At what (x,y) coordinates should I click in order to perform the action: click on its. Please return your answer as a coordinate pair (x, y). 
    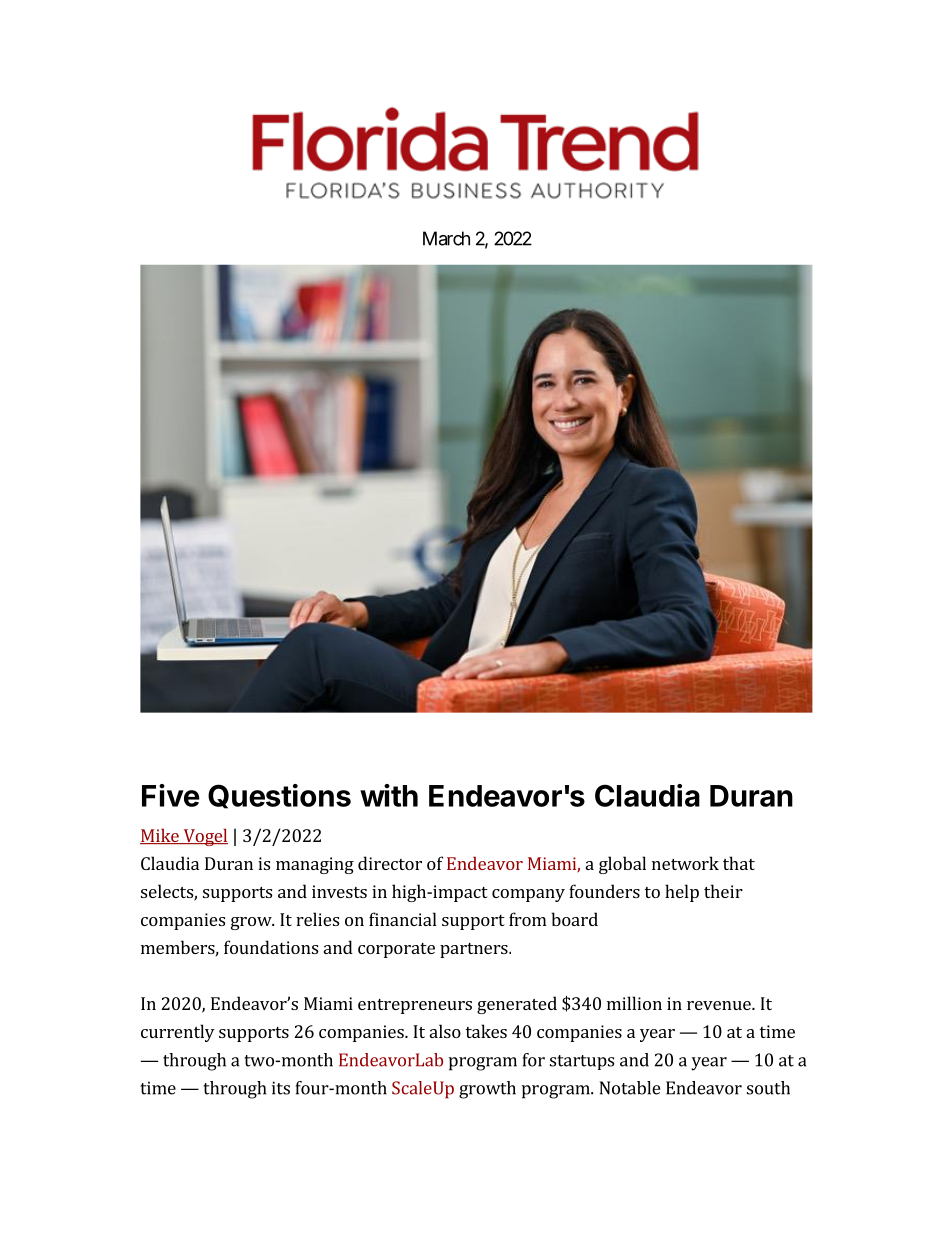
    Looking at the image, I should click on (281, 1088).
